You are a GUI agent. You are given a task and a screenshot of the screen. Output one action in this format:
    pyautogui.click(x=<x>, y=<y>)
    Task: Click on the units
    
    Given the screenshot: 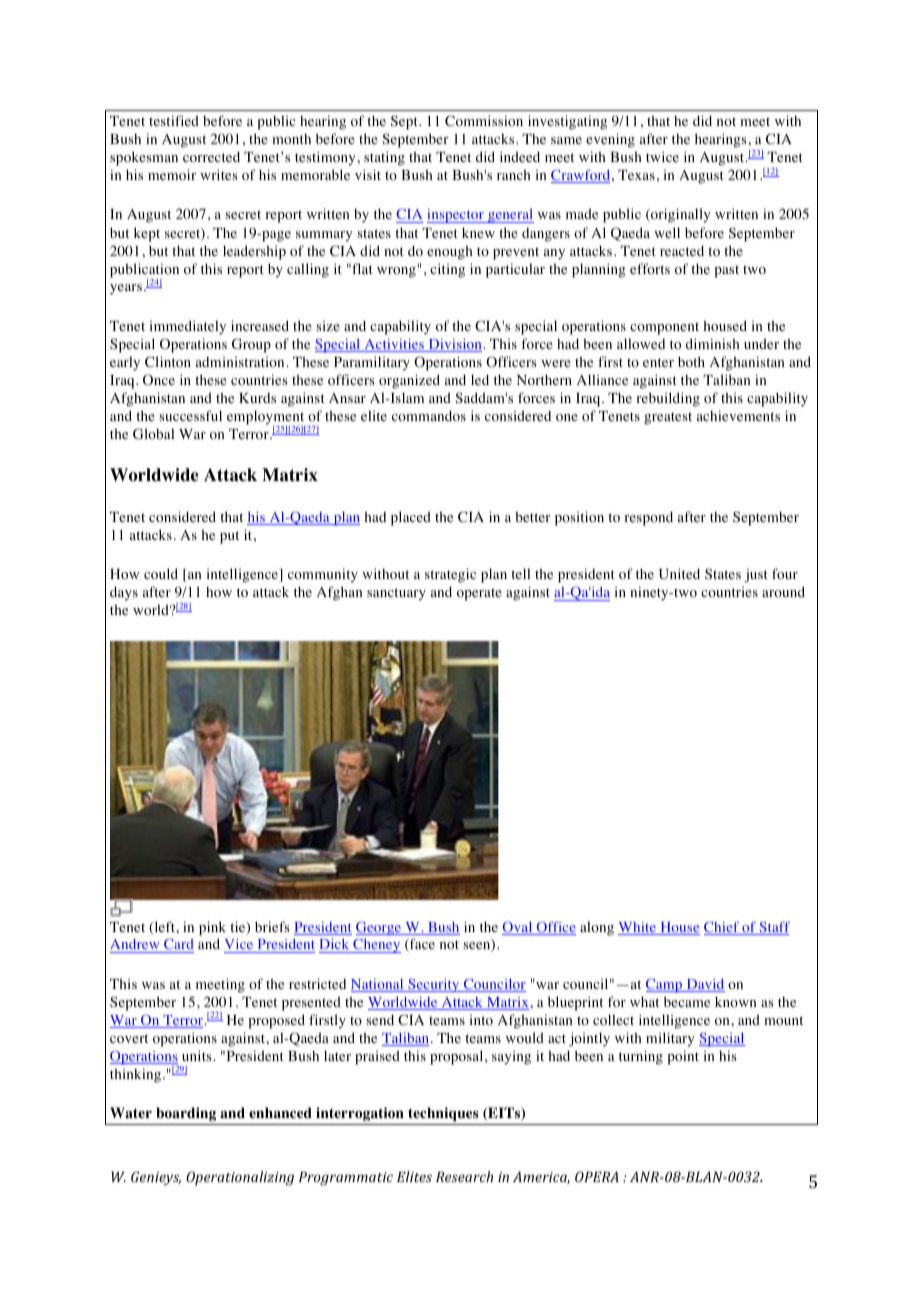 What is the action you would take?
    pyautogui.click(x=198, y=1055)
